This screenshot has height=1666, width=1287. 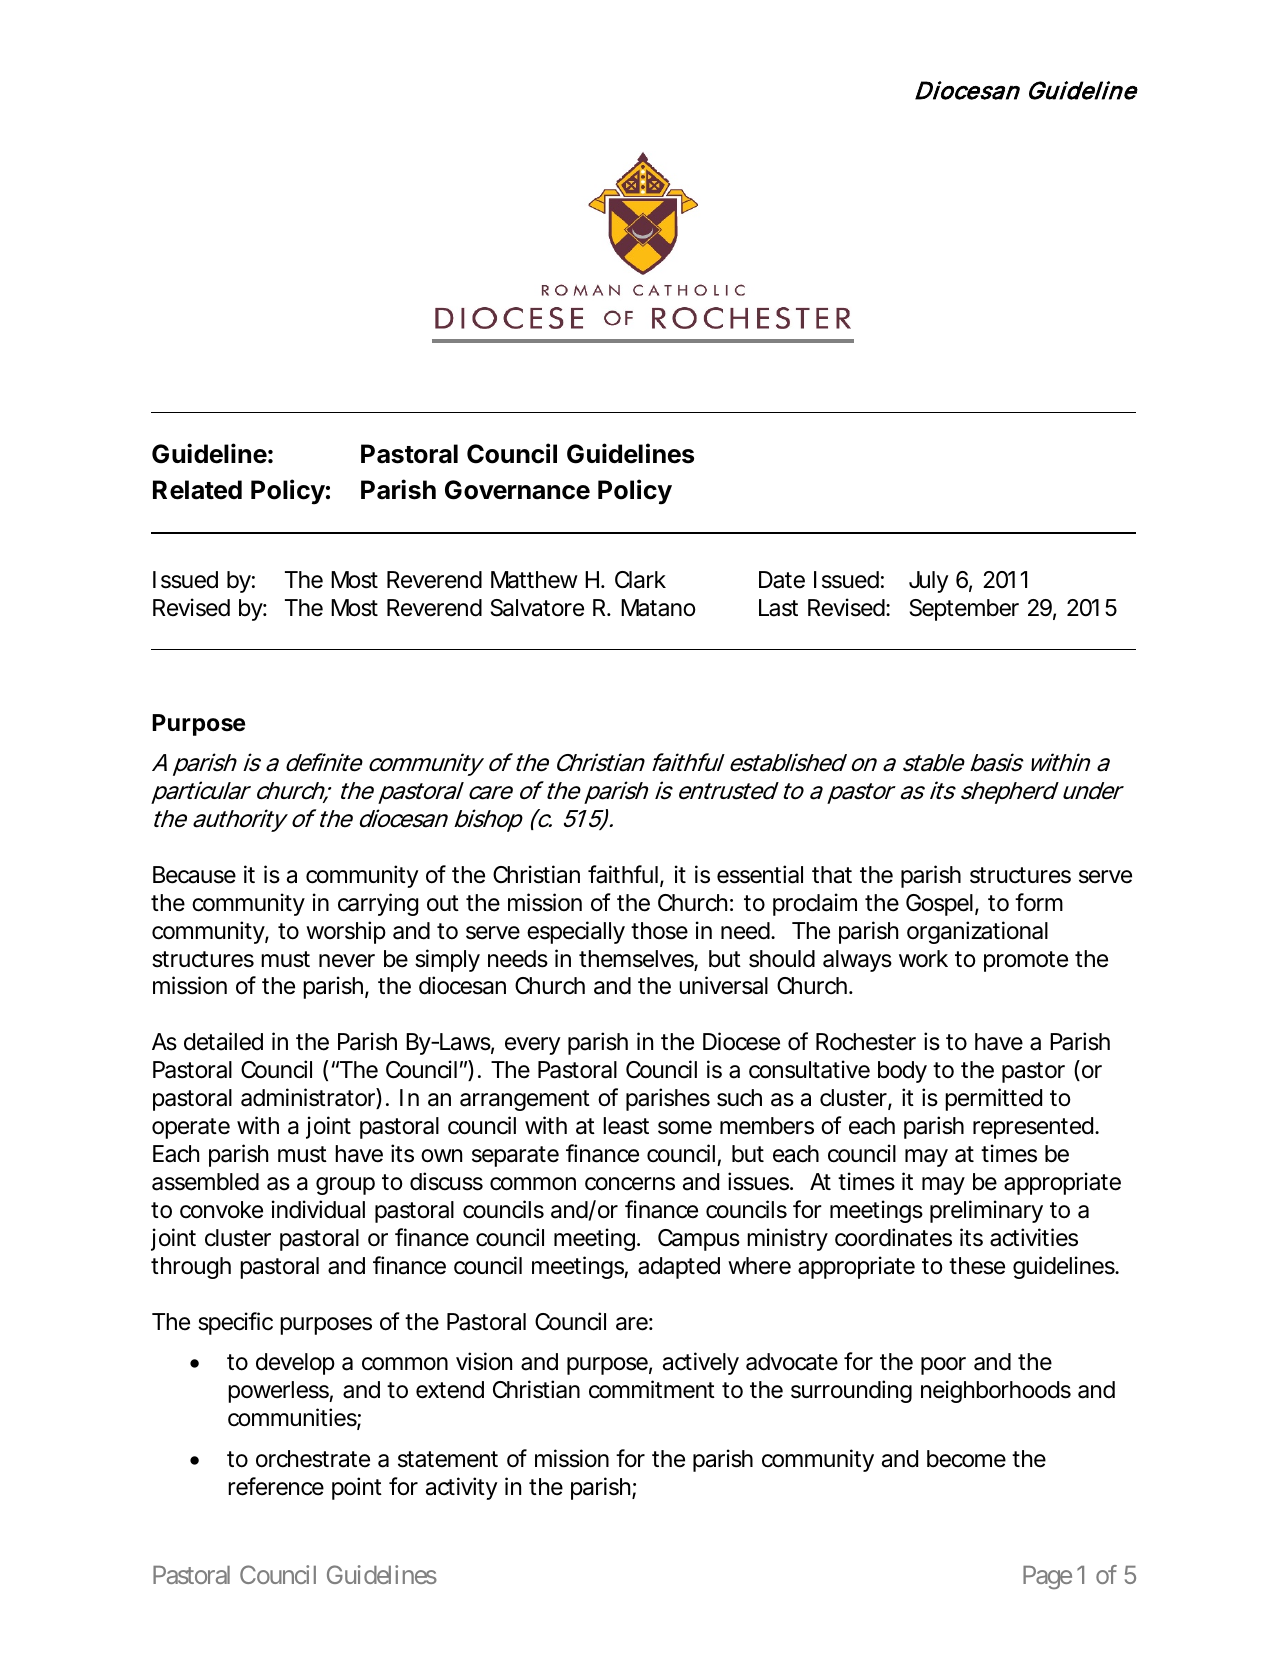 I want to click on orchestrate, so click(x=313, y=1459).
